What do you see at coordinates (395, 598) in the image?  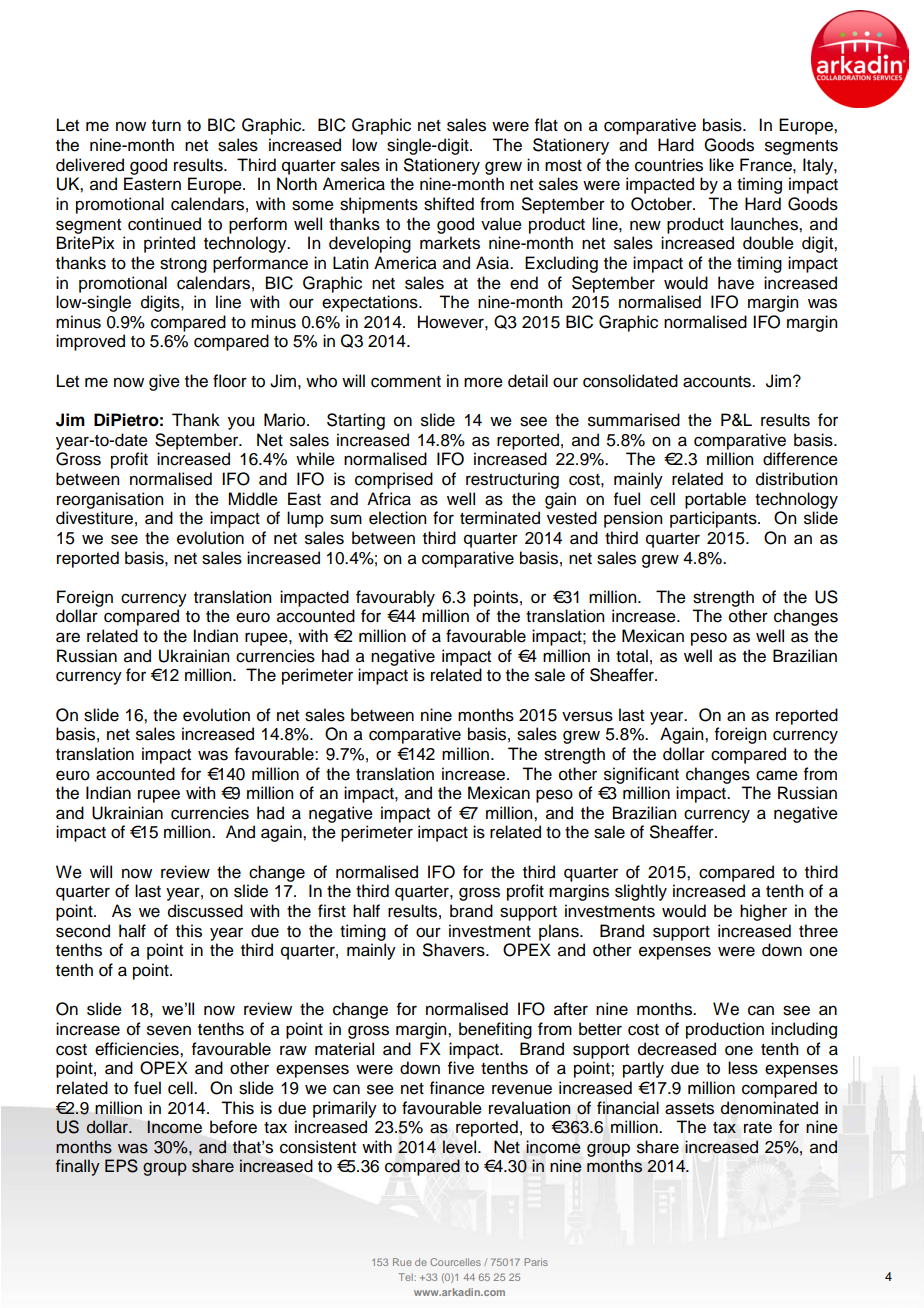 I see `favourably` at bounding box center [395, 598].
